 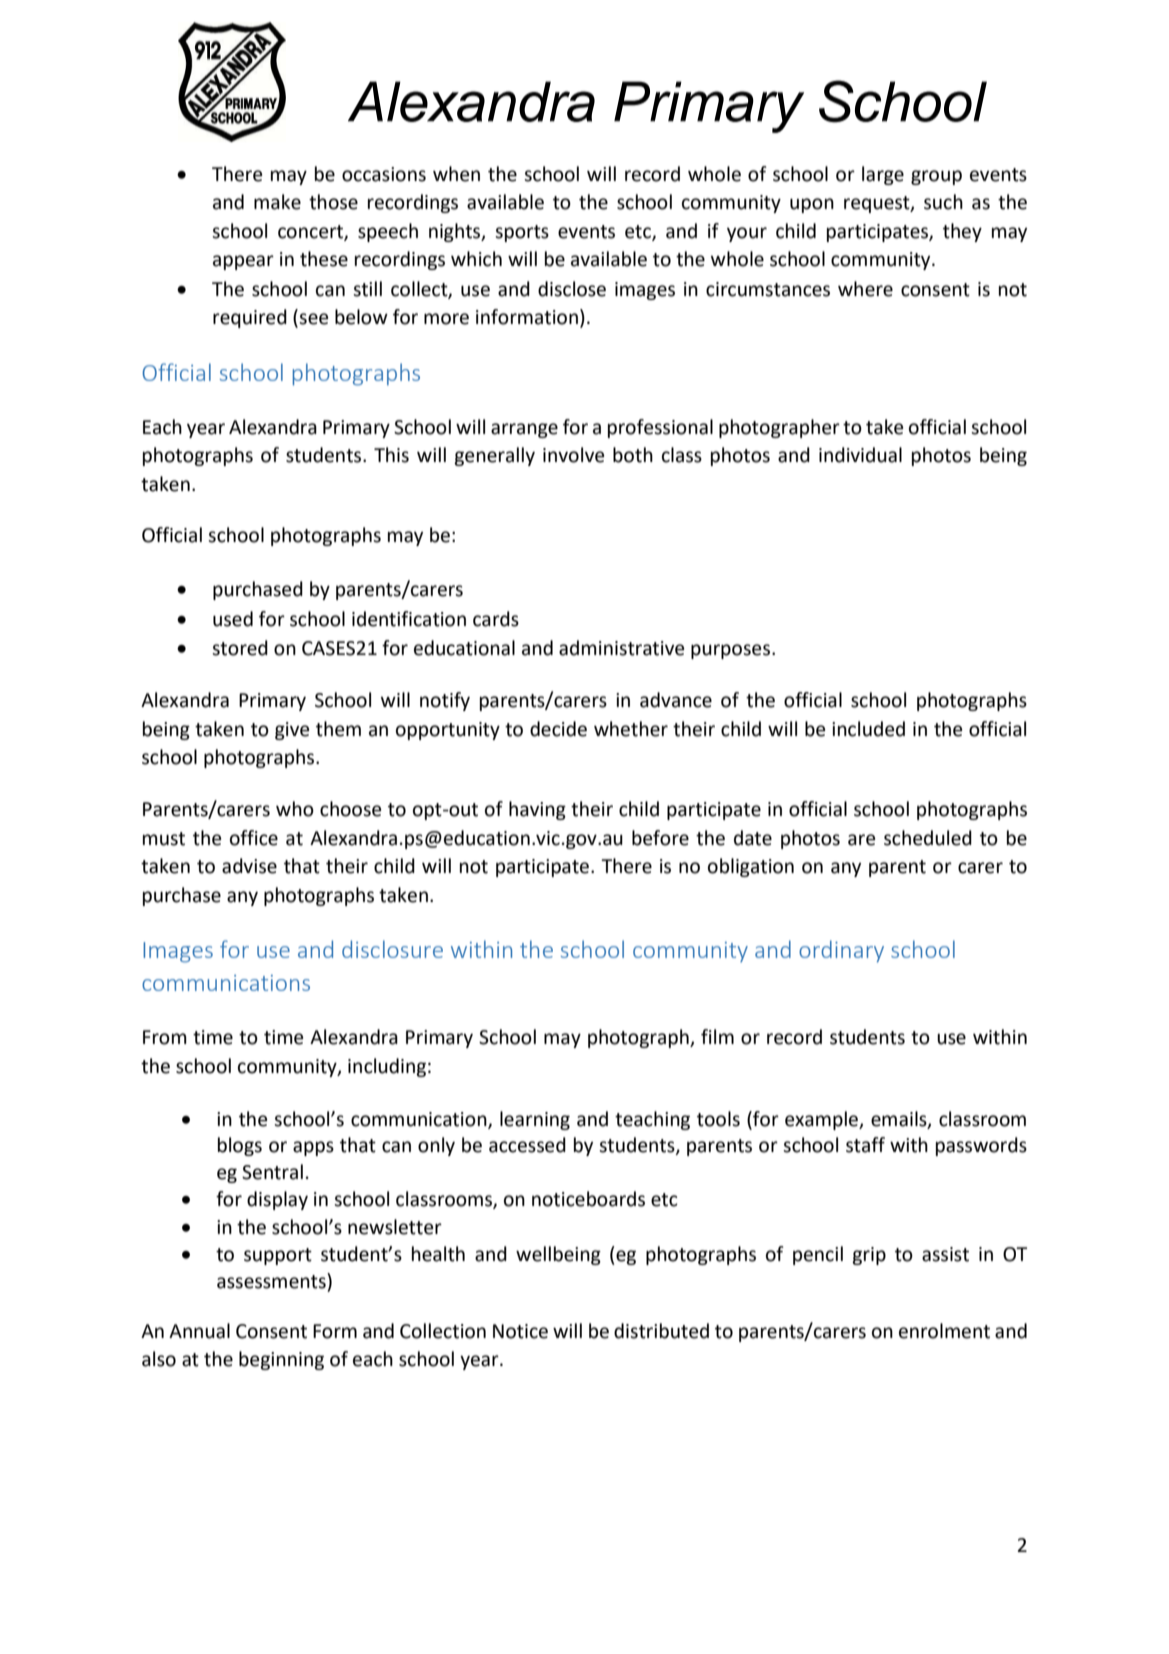 What do you see at coordinates (944, 1331) in the page?
I see `enrolment` at bounding box center [944, 1331].
